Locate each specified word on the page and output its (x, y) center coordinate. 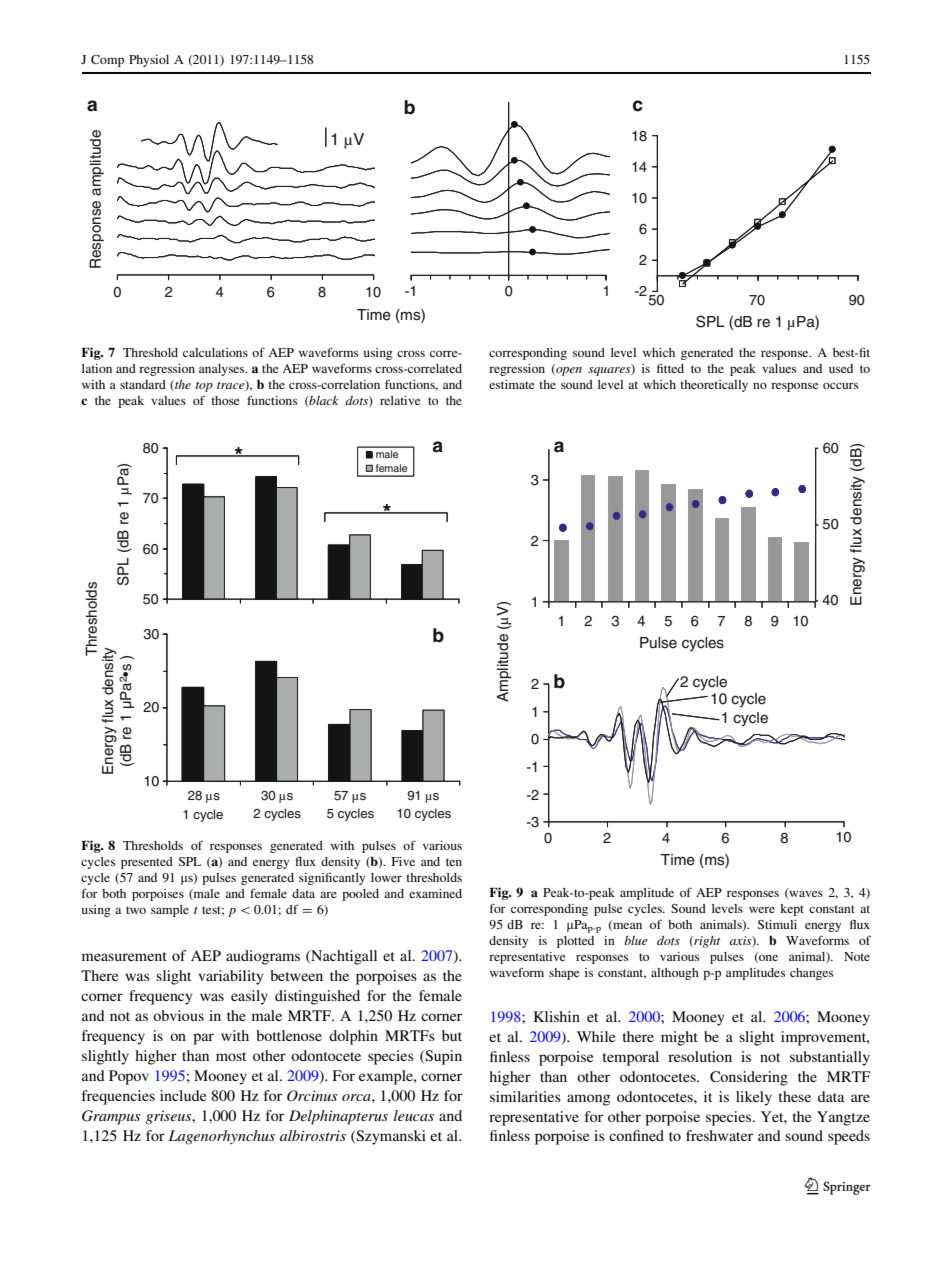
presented (147, 863)
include (183, 1095)
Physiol (149, 61)
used (841, 368)
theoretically (714, 386)
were (762, 909)
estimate (511, 384)
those (225, 400)
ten (454, 862)
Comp (107, 61)
